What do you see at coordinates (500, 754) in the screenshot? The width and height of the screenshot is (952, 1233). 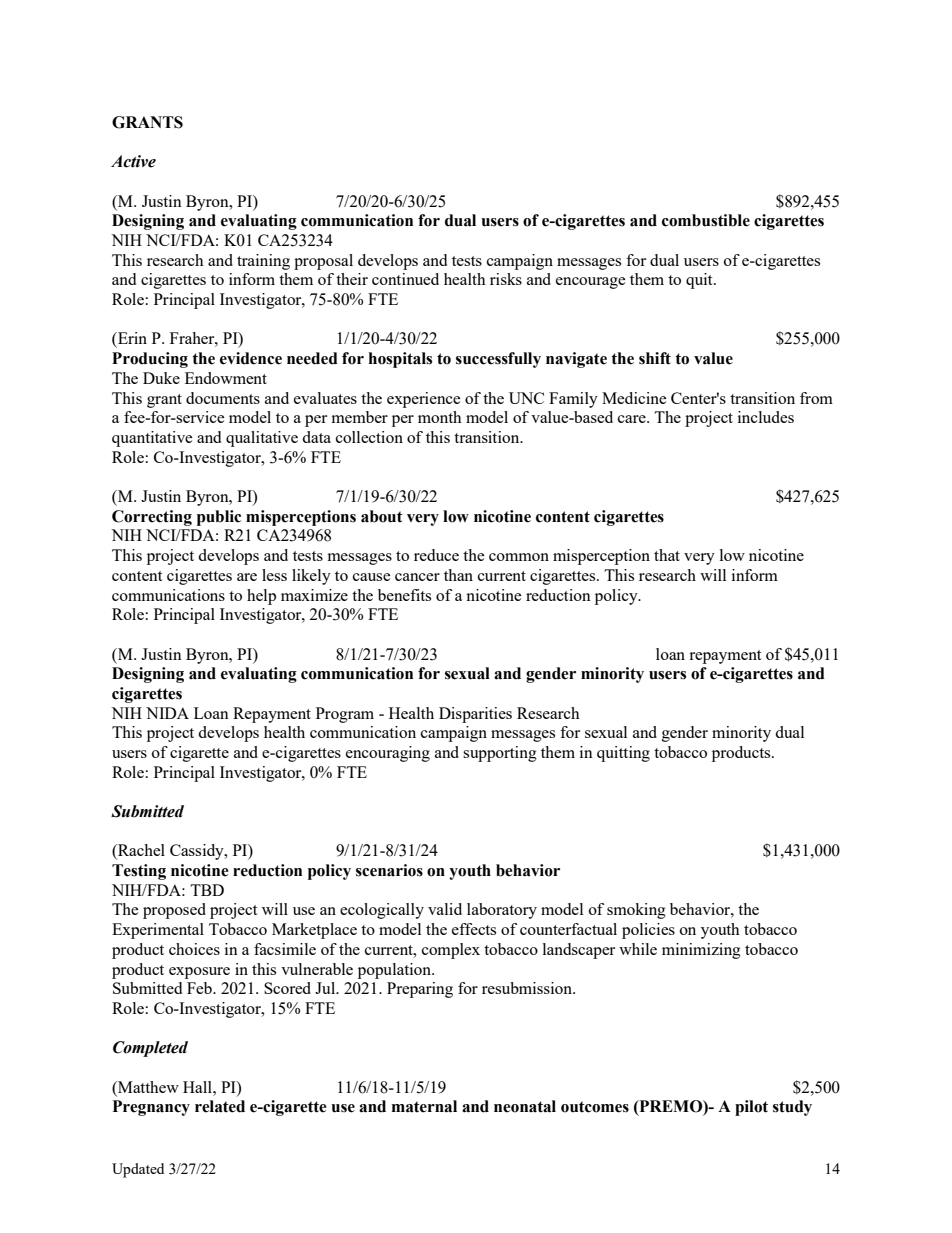 I see `supporting` at bounding box center [500, 754].
